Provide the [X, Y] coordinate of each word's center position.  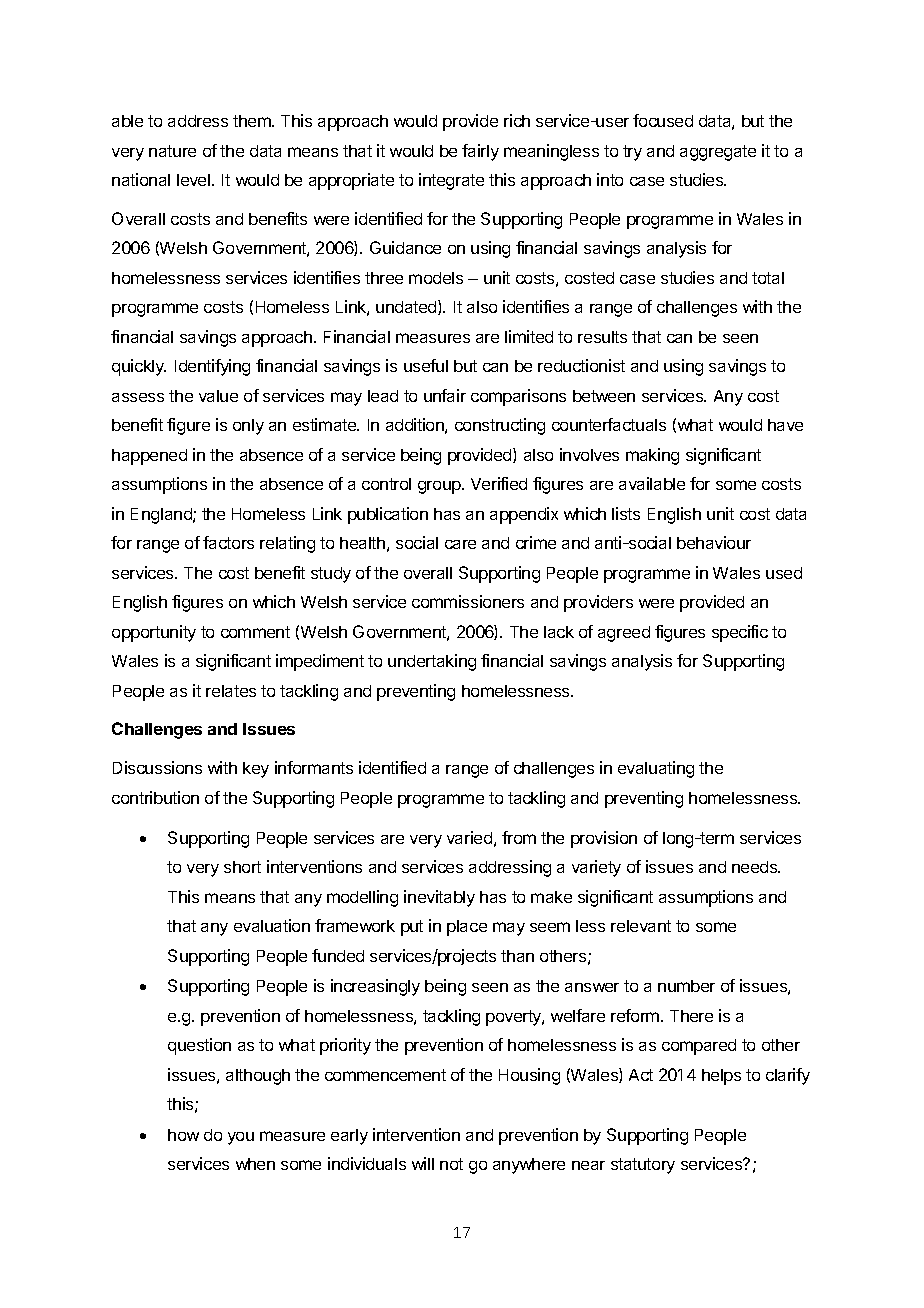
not [451, 1164]
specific [740, 633]
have [785, 425]
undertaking [432, 662]
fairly [480, 152]
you [241, 1138]
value [218, 396]
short [242, 867]
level [195, 180]
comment [255, 632]
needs [756, 867]
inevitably [439, 898]
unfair [445, 395]
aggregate [718, 153]
